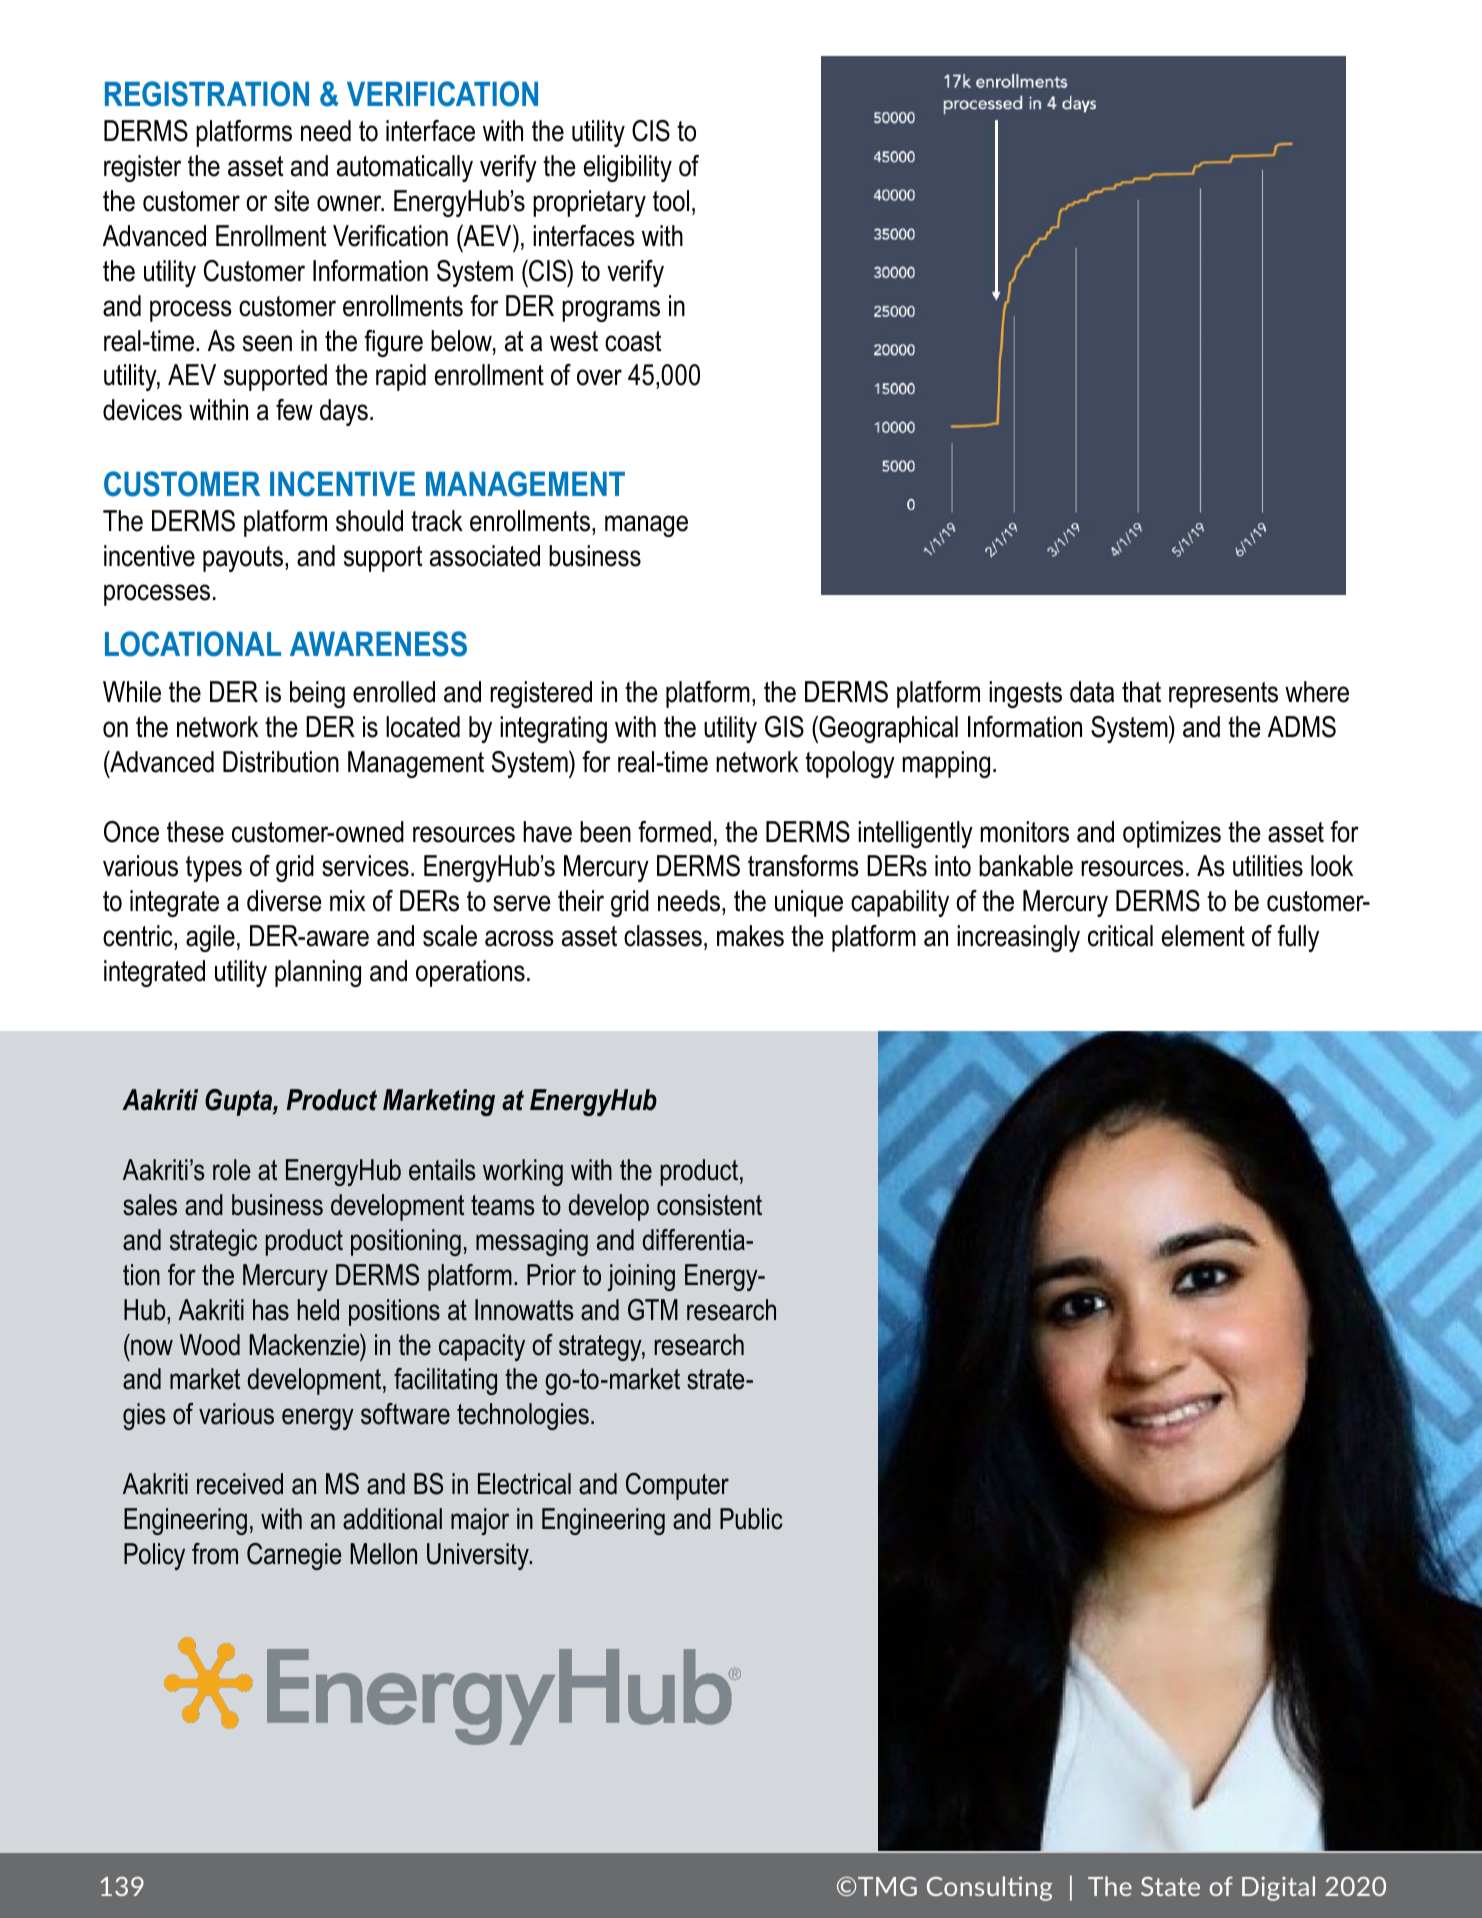  Describe the element at coordinates (294, 1556) in the screenshot. I see `Carnegie` at that location.
